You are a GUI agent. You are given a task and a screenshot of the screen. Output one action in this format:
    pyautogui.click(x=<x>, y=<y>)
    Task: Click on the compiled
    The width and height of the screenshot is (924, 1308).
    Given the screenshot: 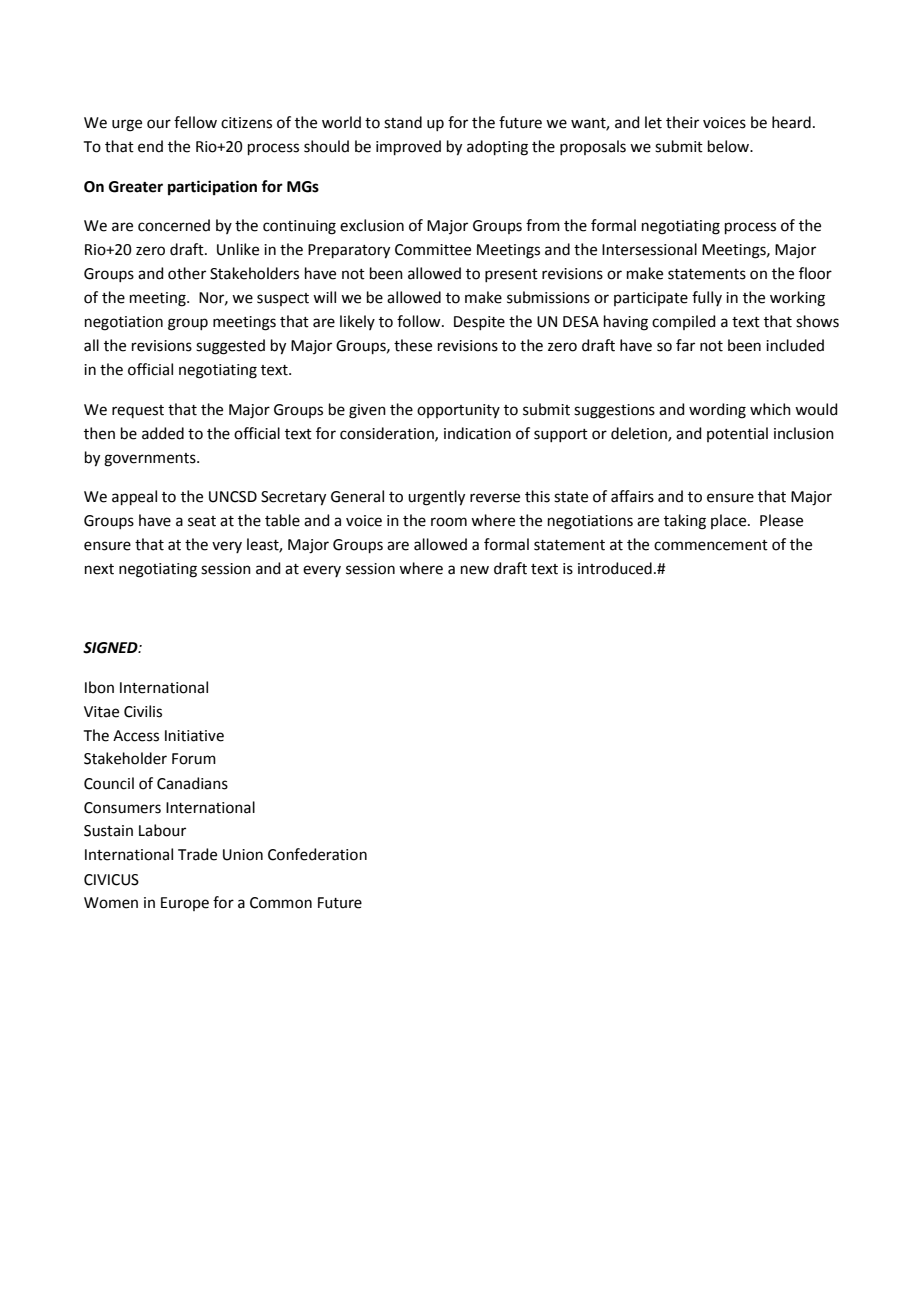 What is the action you would take?
    pyautogui.click(x=684, y=322)
